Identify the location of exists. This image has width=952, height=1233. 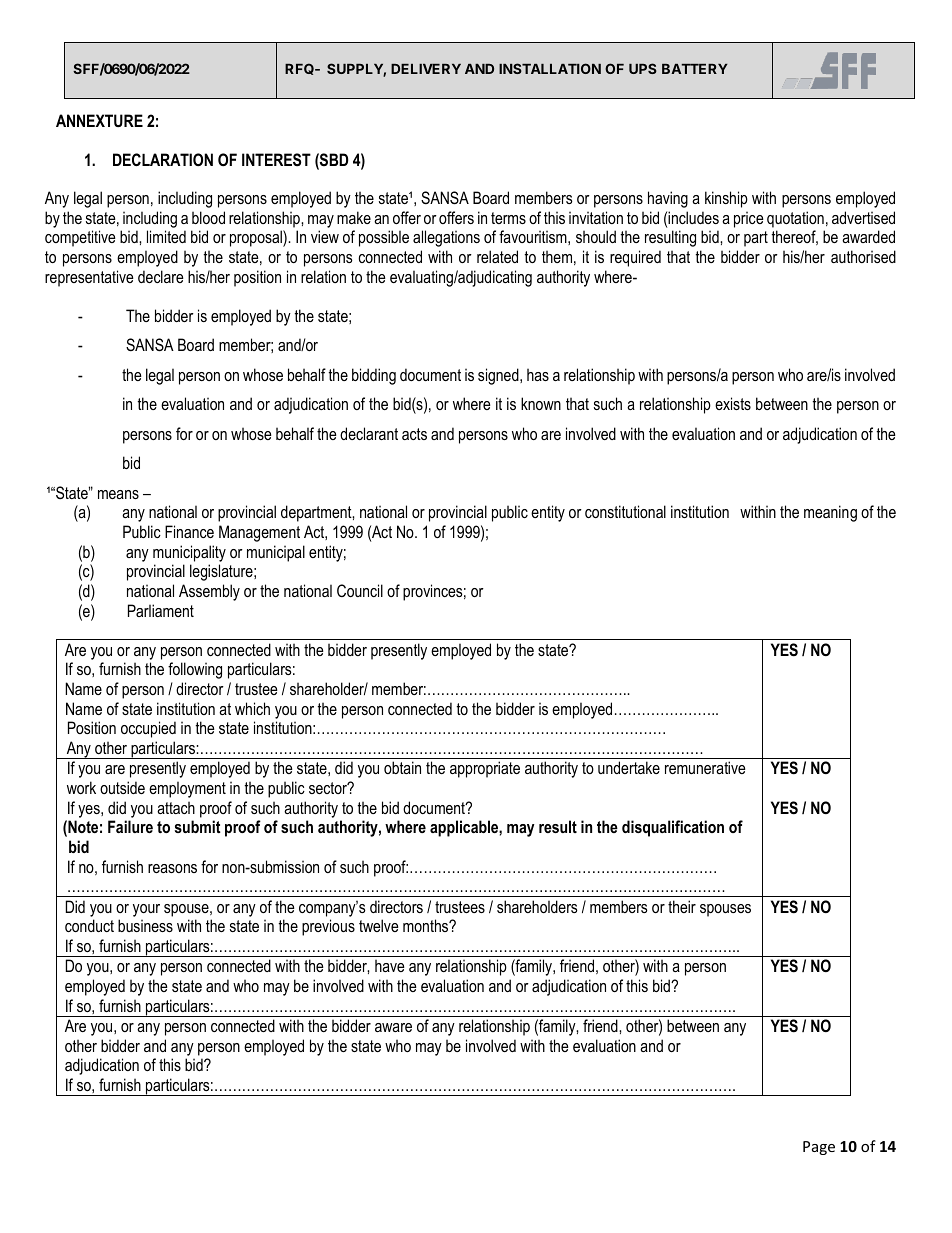
(733, 403).
